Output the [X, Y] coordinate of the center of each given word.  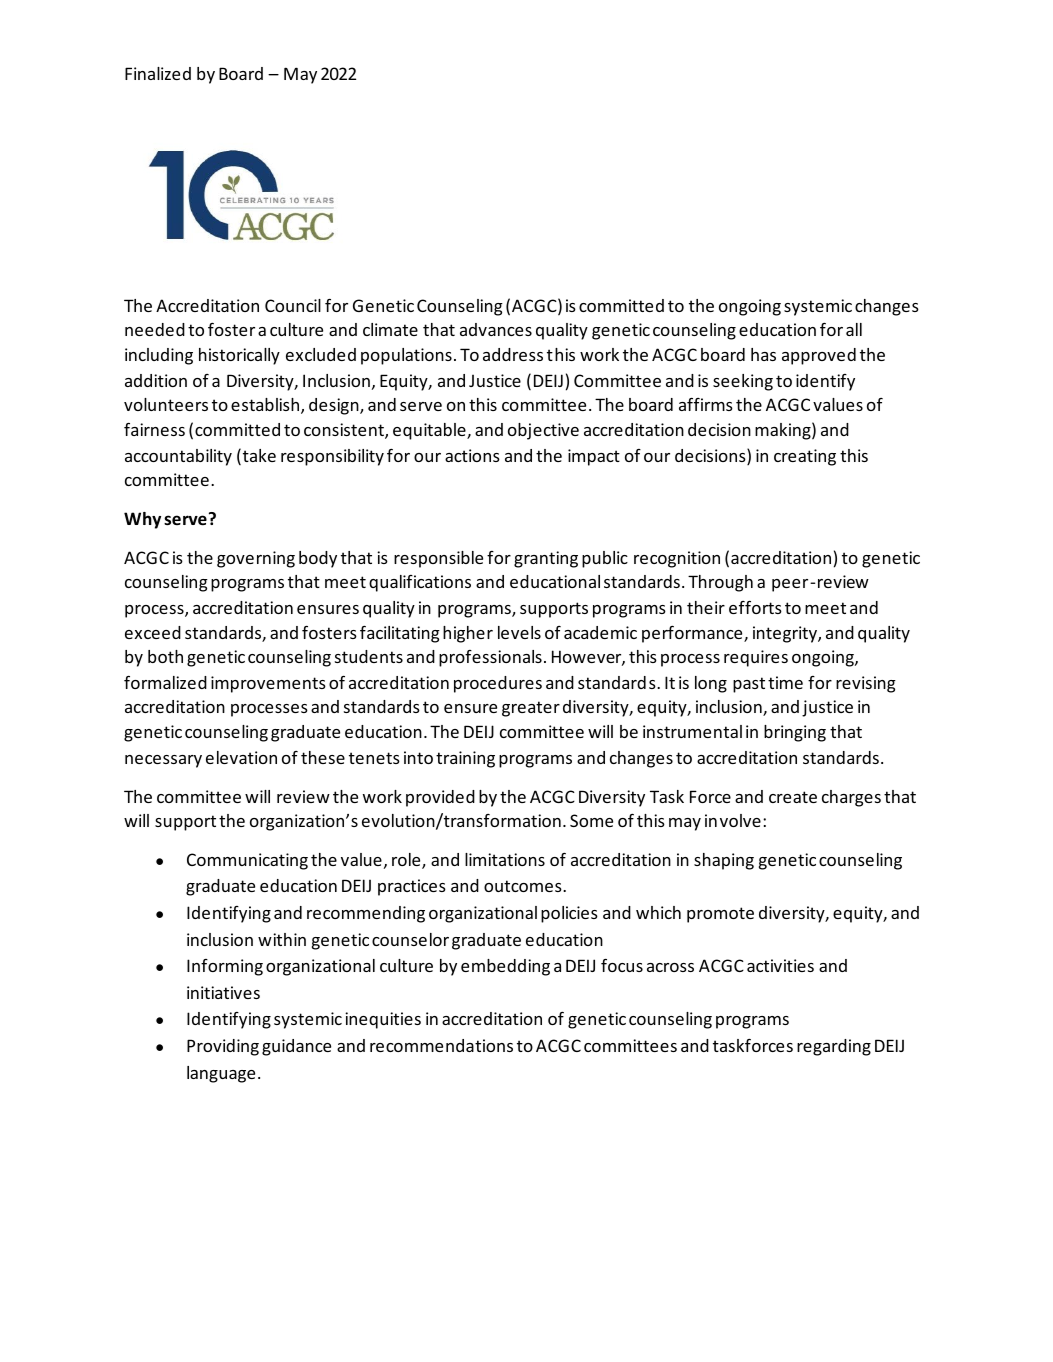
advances [496, 329]
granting [546, 559]
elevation [241, 757]
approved [819, 356]
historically [239, 356]
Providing [223, 1047]
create [793, 797]
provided [440, 798]
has [763, 354]
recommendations [441, 1045]
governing [256, 559]
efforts [755, 607]
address [513, 354]
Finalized [158, 73]
